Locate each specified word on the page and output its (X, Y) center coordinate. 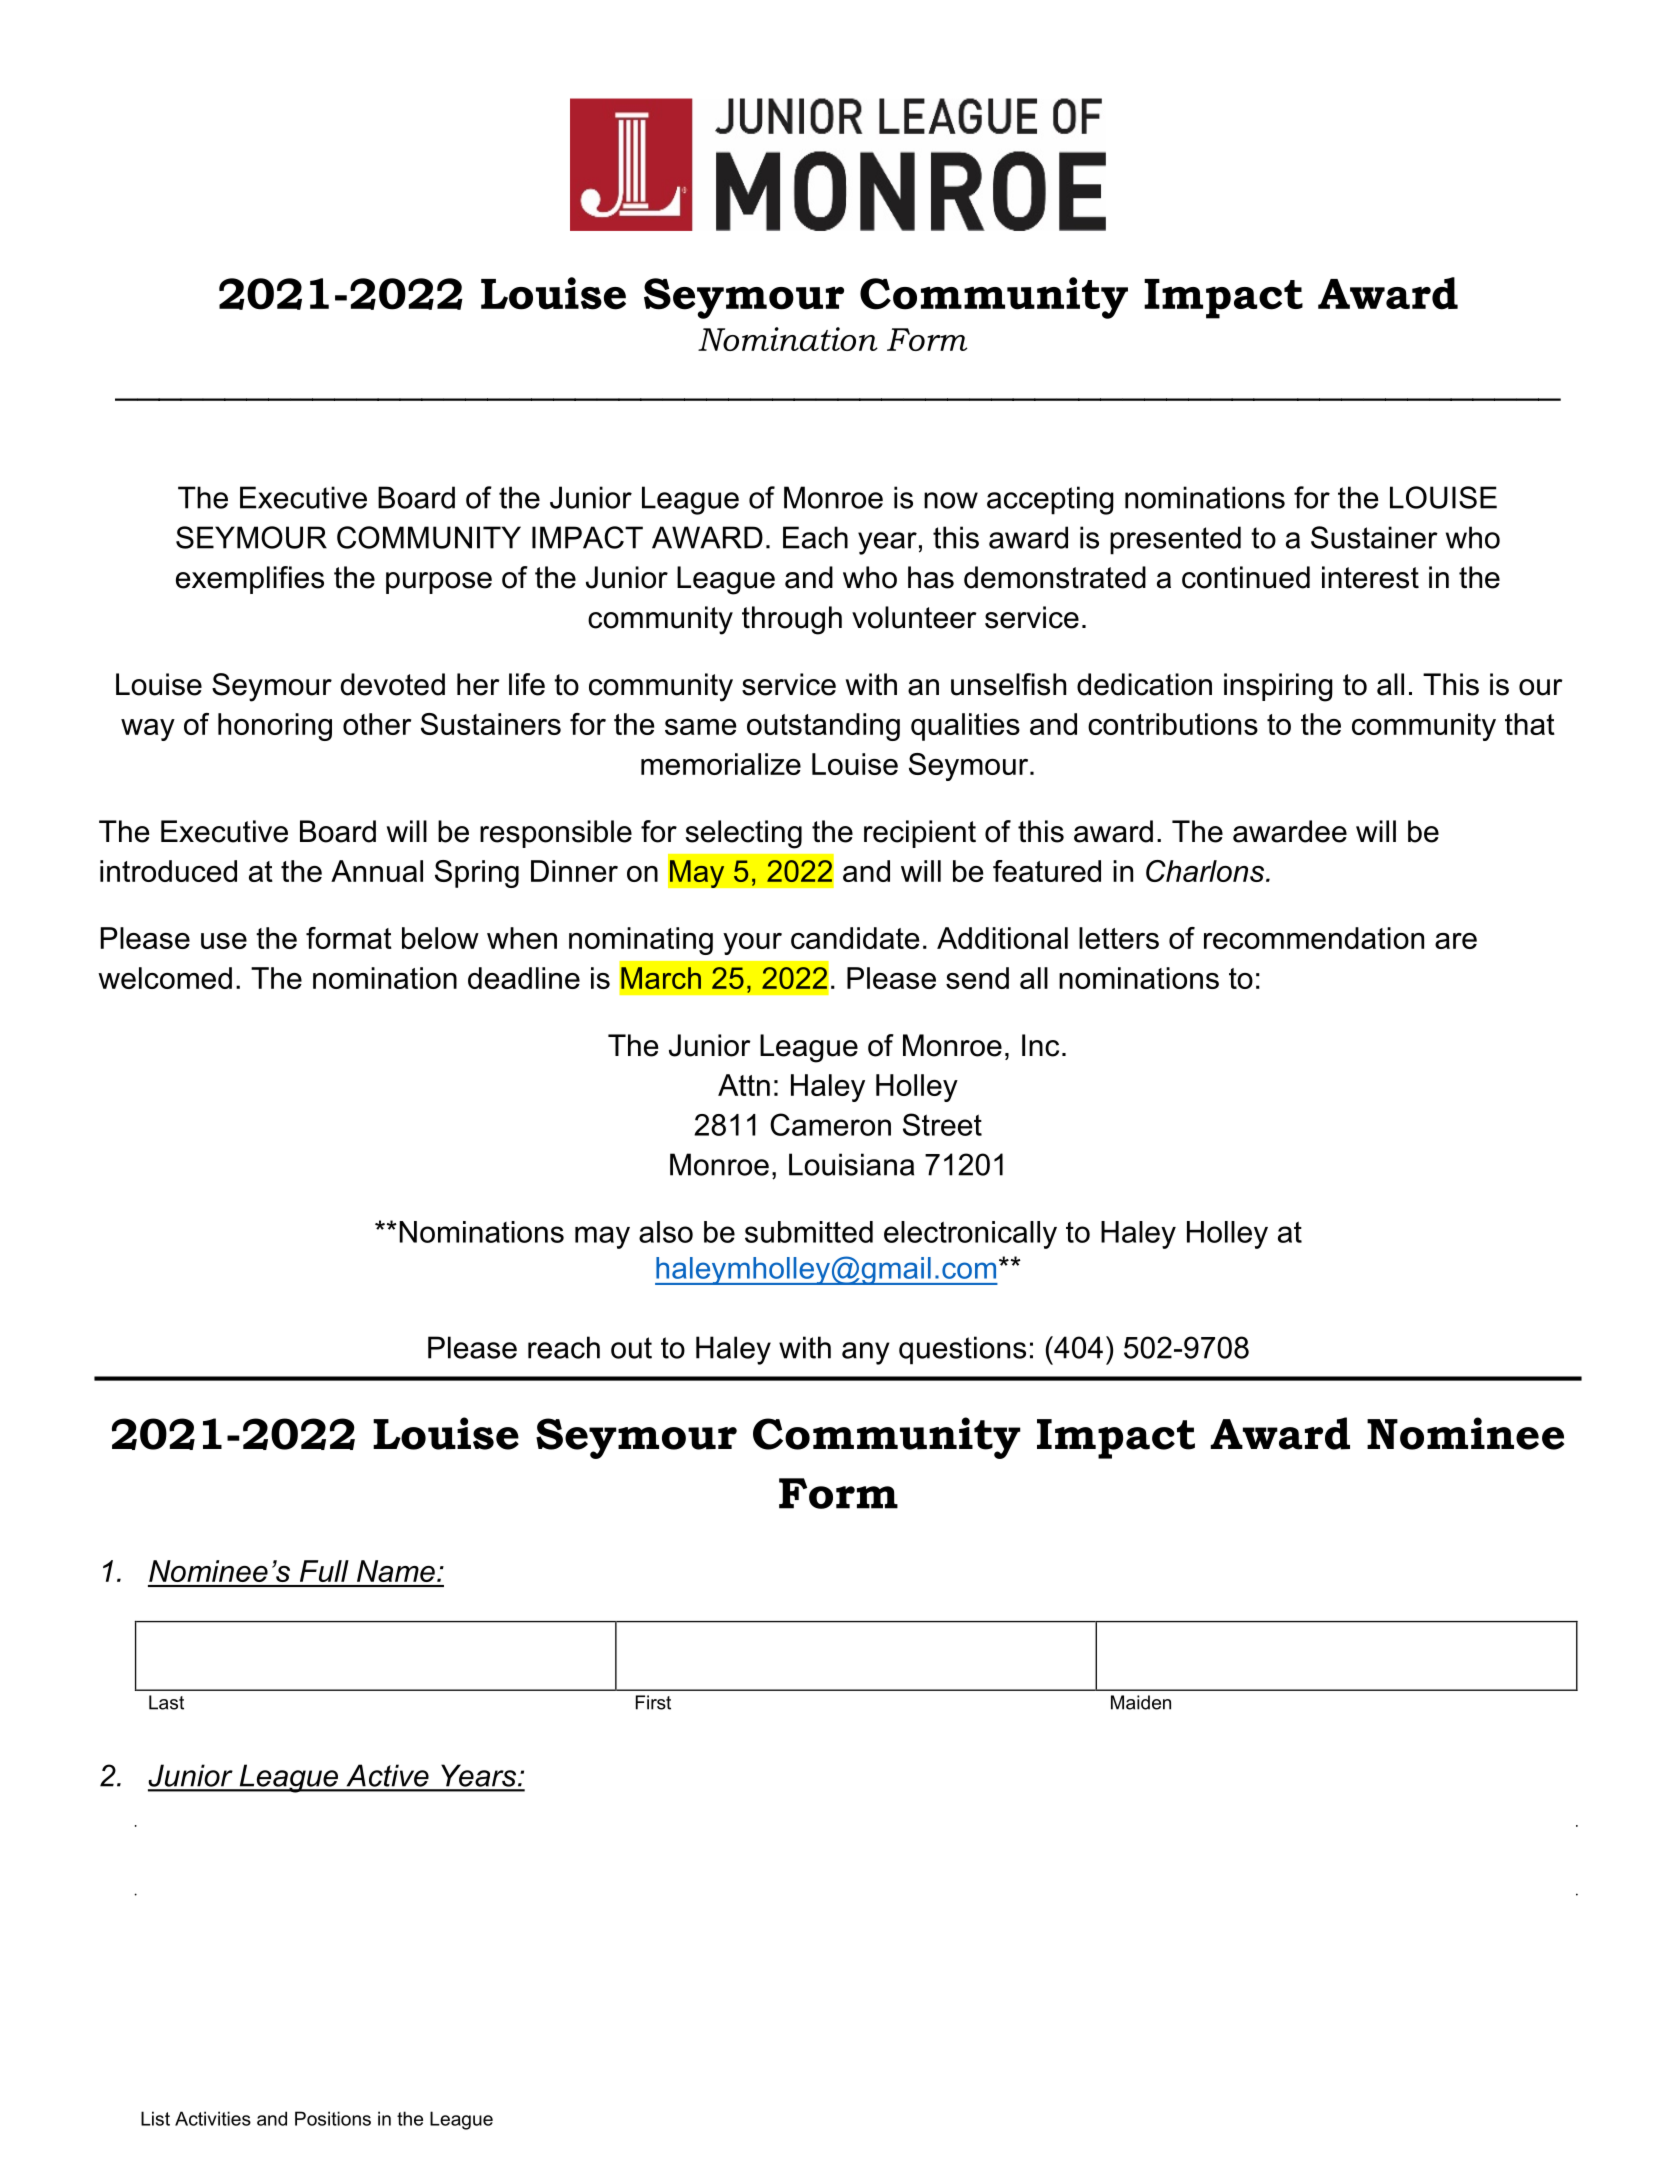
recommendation (1314, 938)
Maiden (1141, 1702)
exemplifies (250, 580)
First (653, 1702)
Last (166, 1702)
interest (1370, 577)
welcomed (165, 978)
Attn (744, 1085)
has (931, 577)
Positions (333, 2118)
